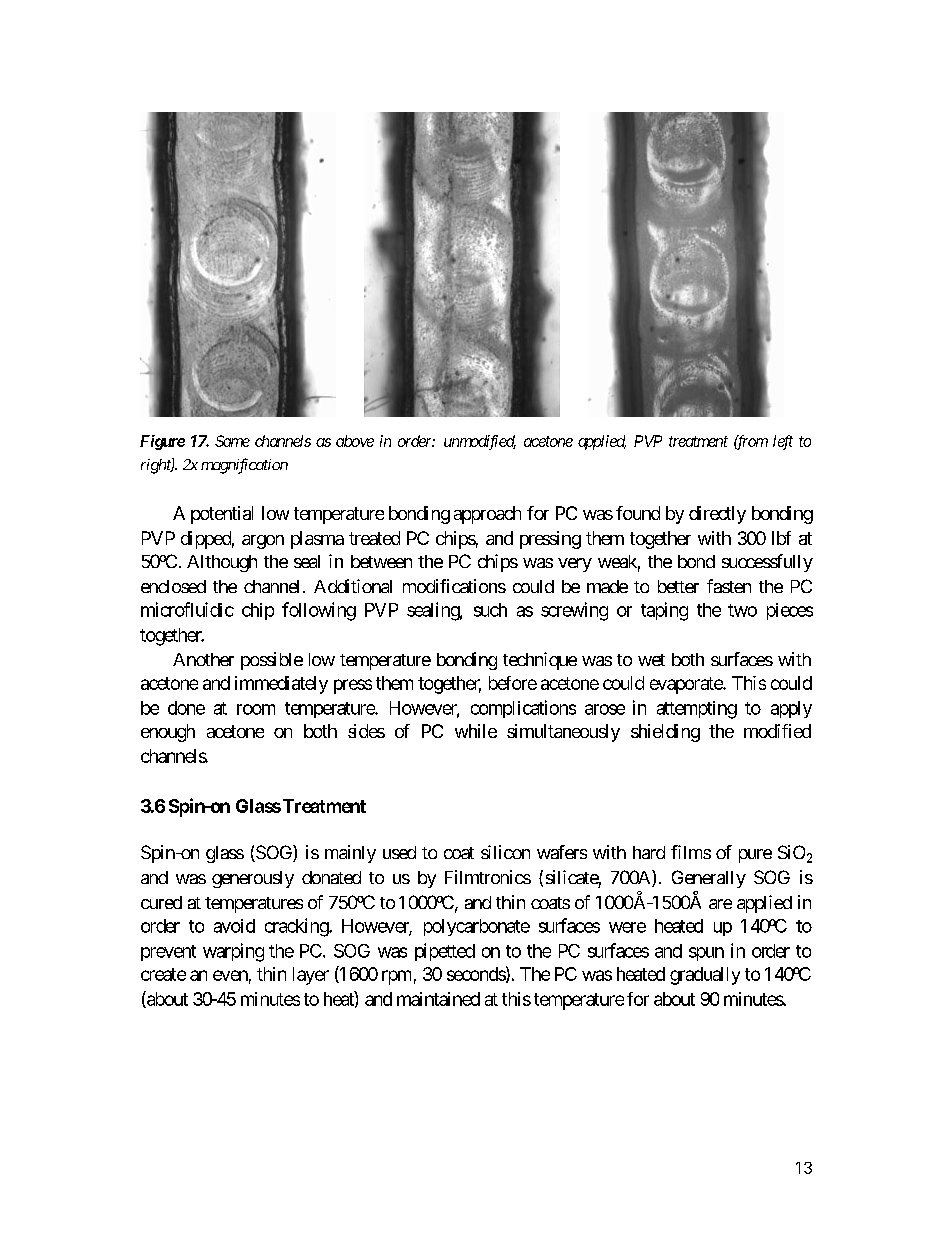  What do you see at coordinates (697, 710) in the image?
I see `attempting` at bounding box center [697, 710].
